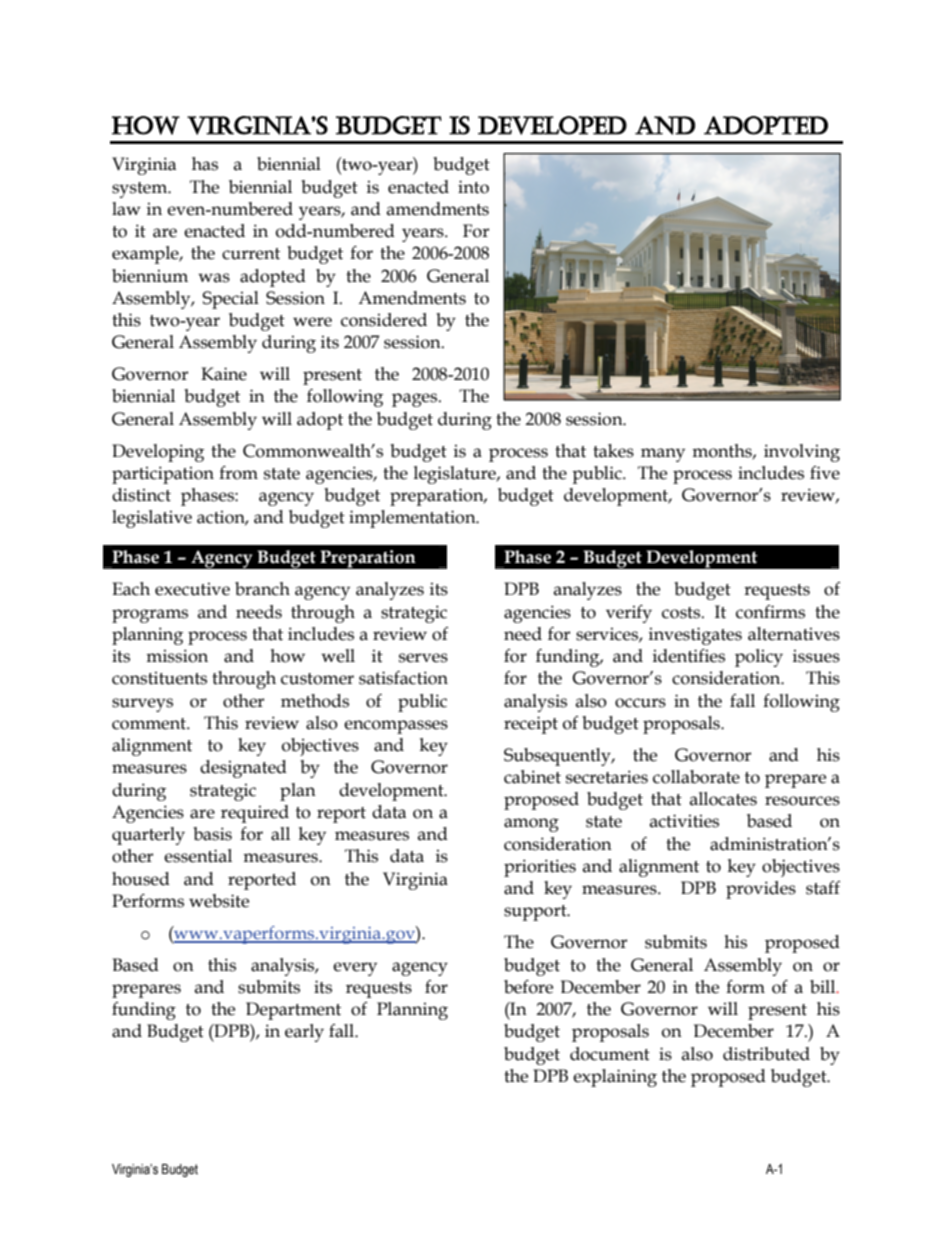 This page has width=952, height=1233. What do you see at coordinates (531, 825) in the page?
I see `among` at bounding box center [531, 825].
